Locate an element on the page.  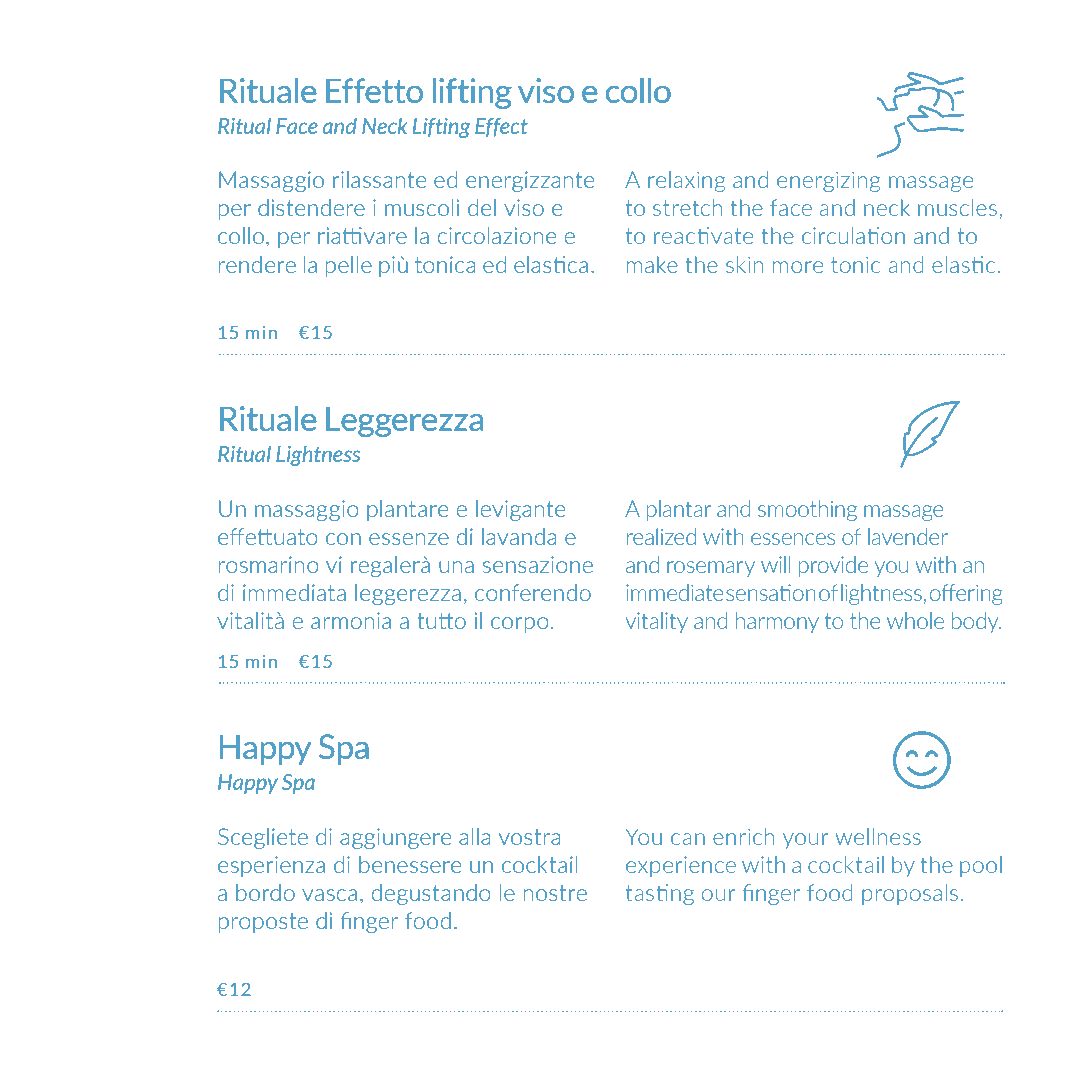
whole is located at coordinates (915, 620).
